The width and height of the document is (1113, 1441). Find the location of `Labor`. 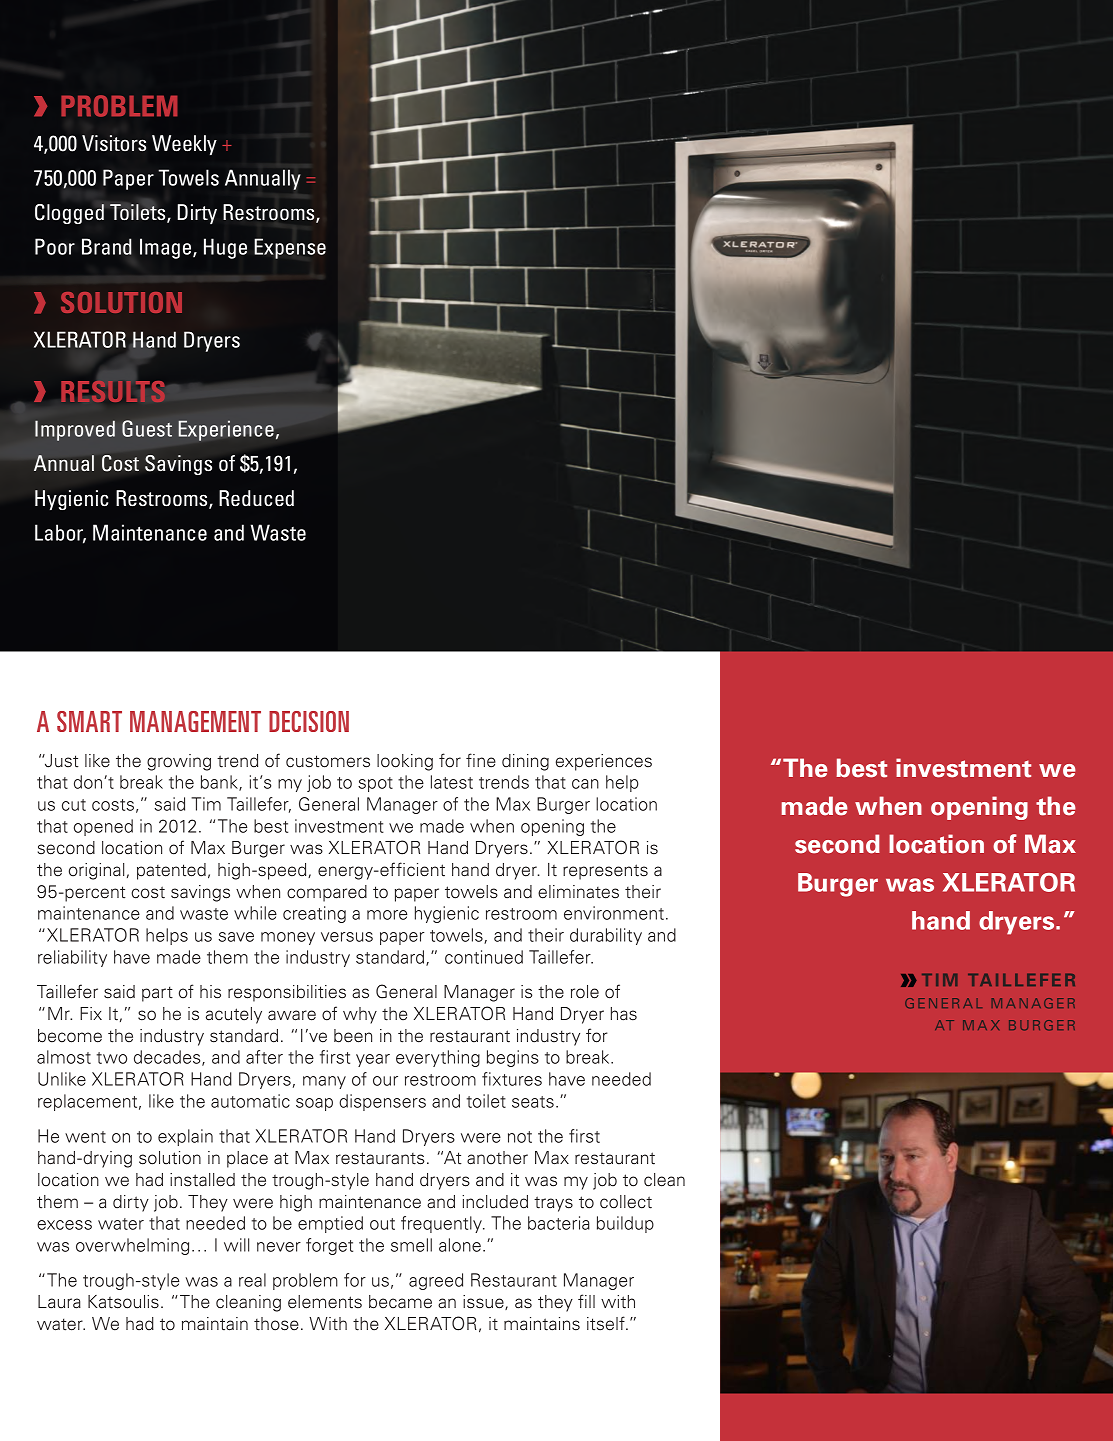

Labor is located at coordinates (60, 533).
